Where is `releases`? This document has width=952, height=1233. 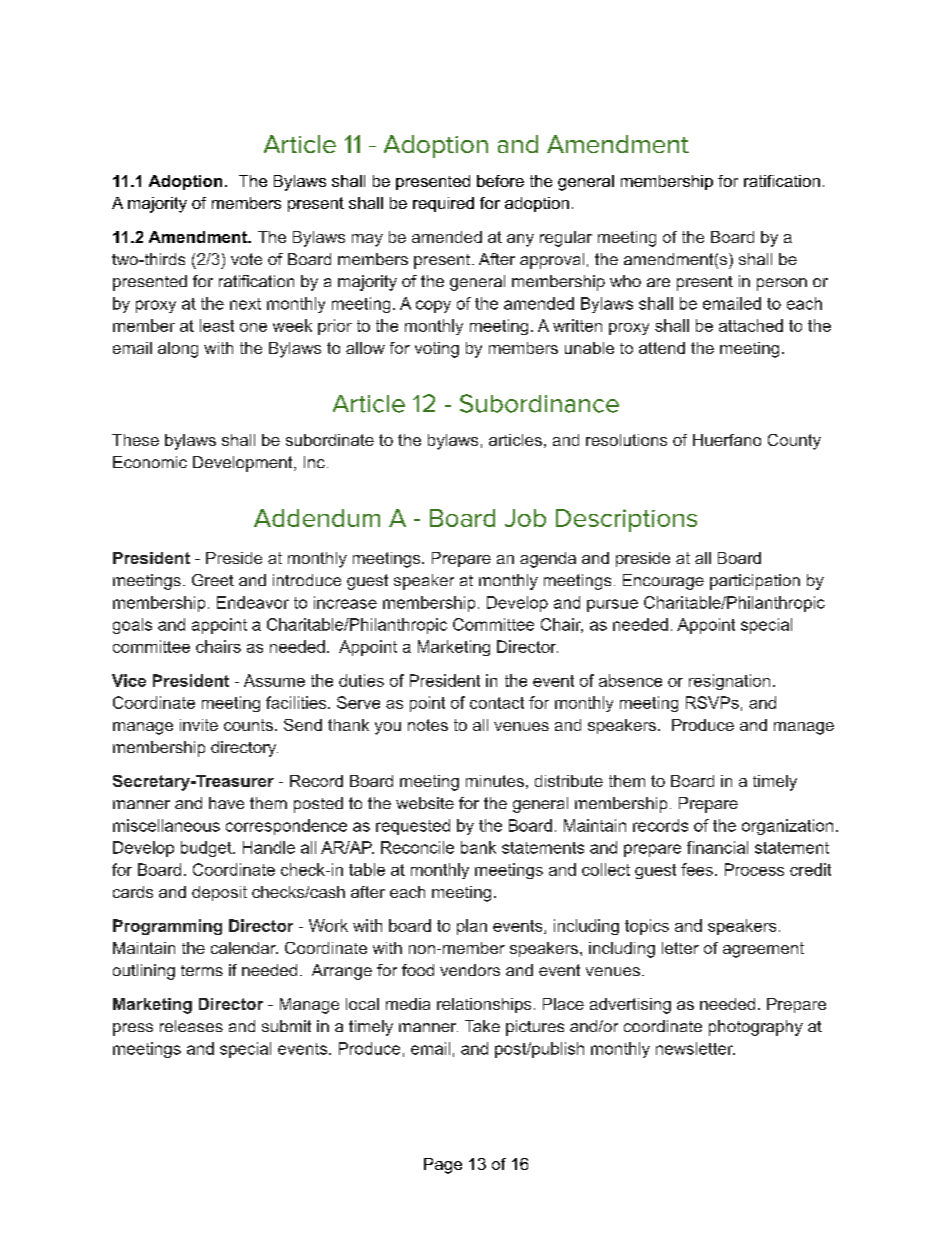
releases is located at coordinates (191, 1026).
